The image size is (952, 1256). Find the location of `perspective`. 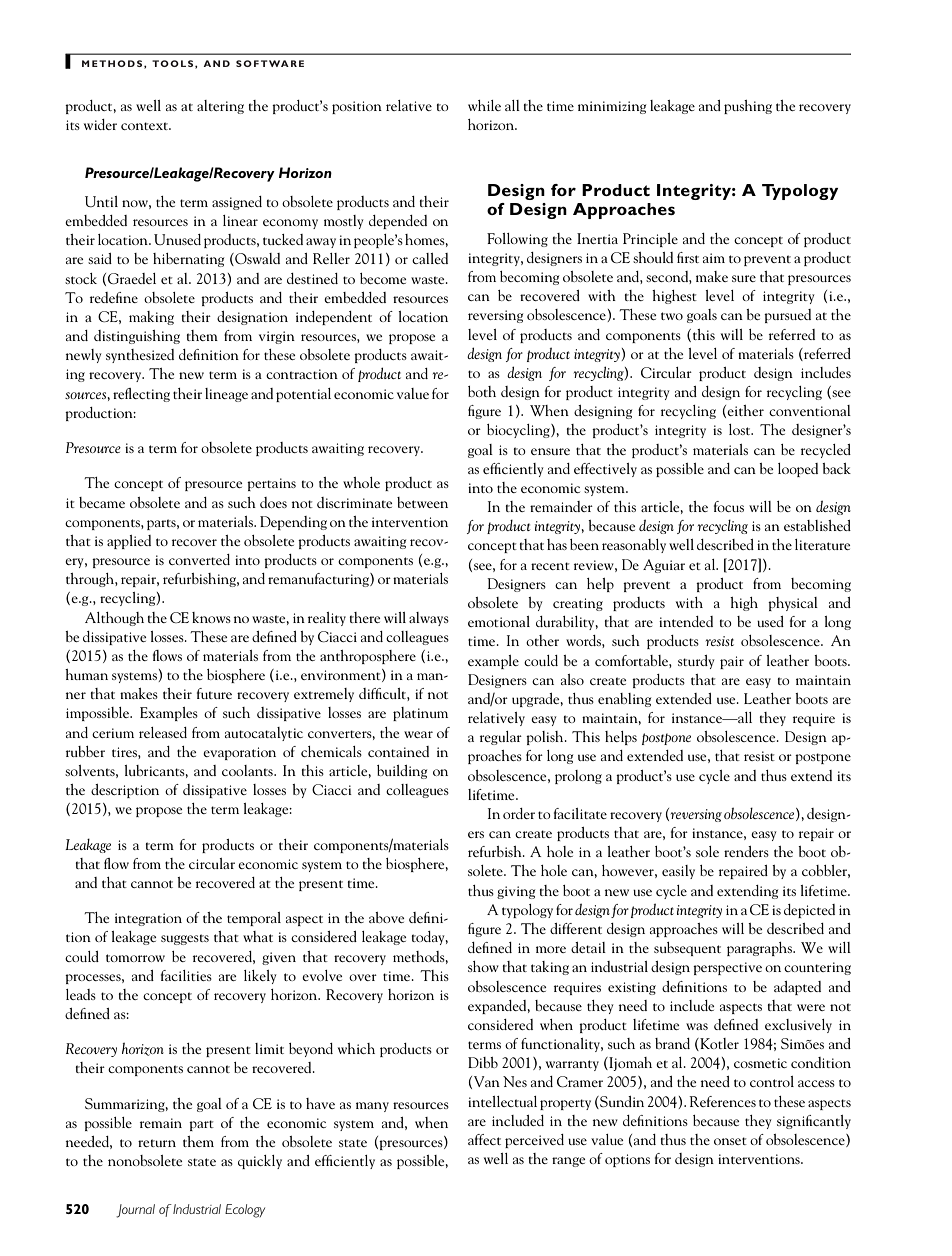

perspective is located at coordinates (727, 968).
